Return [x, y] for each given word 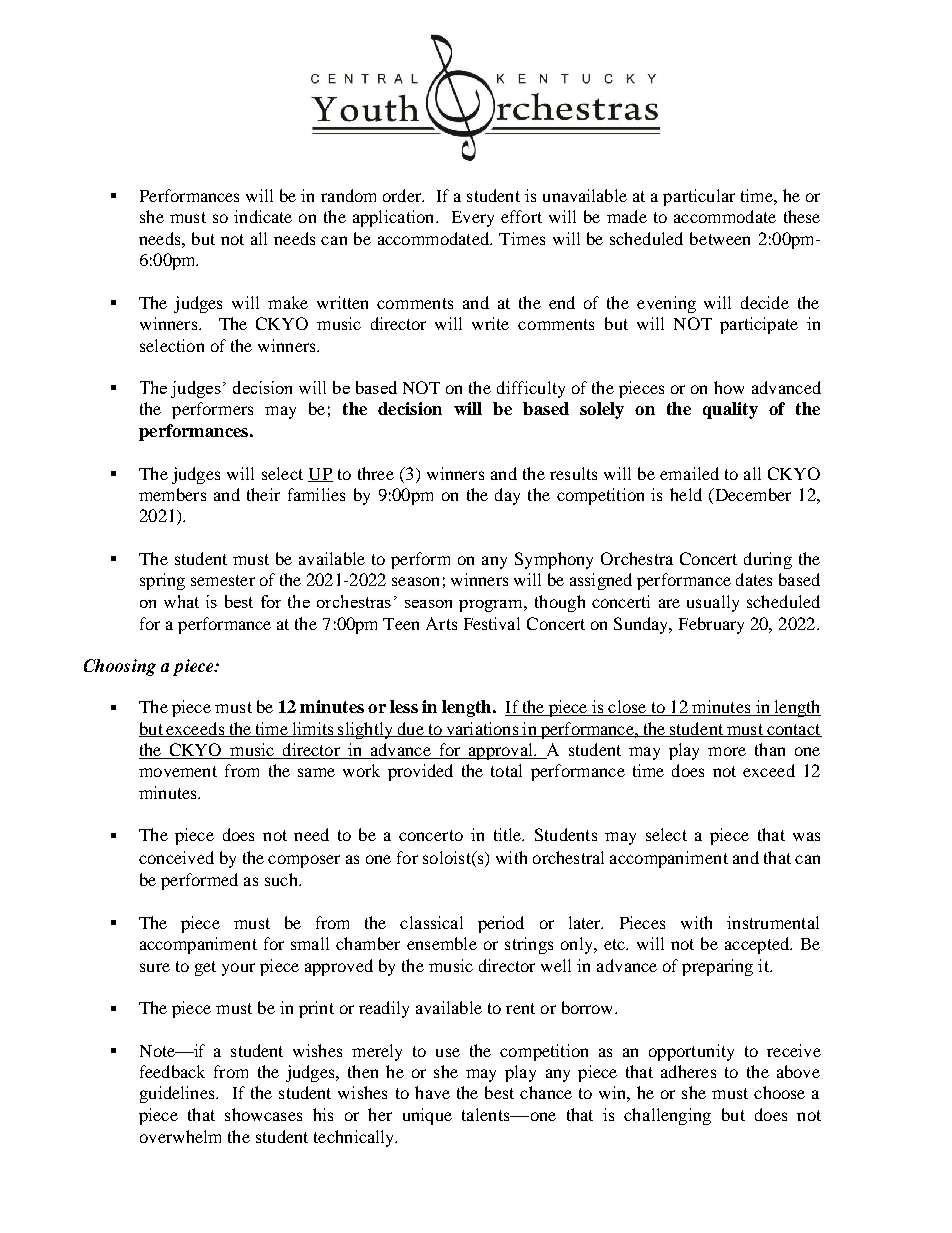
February [711, 625]
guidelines [178, 1094]
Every [473, 219]
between [720, 238]
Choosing [120, 667]
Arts [441, 623]
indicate [263, 216]
